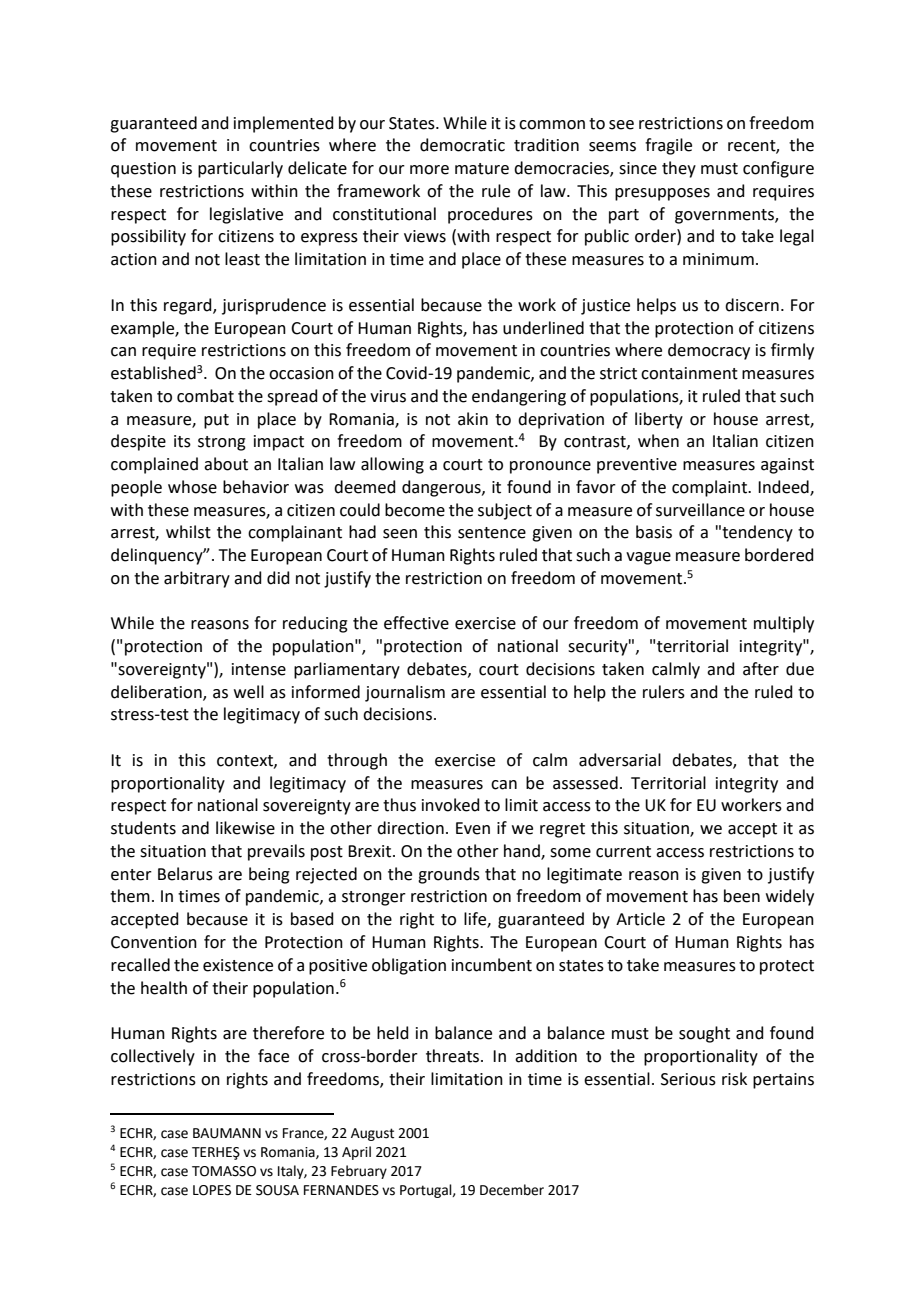 This page has width=924, height=1308. Describe the element at coordinates (185, 874) in the page. I see `Belarus` at that location.
